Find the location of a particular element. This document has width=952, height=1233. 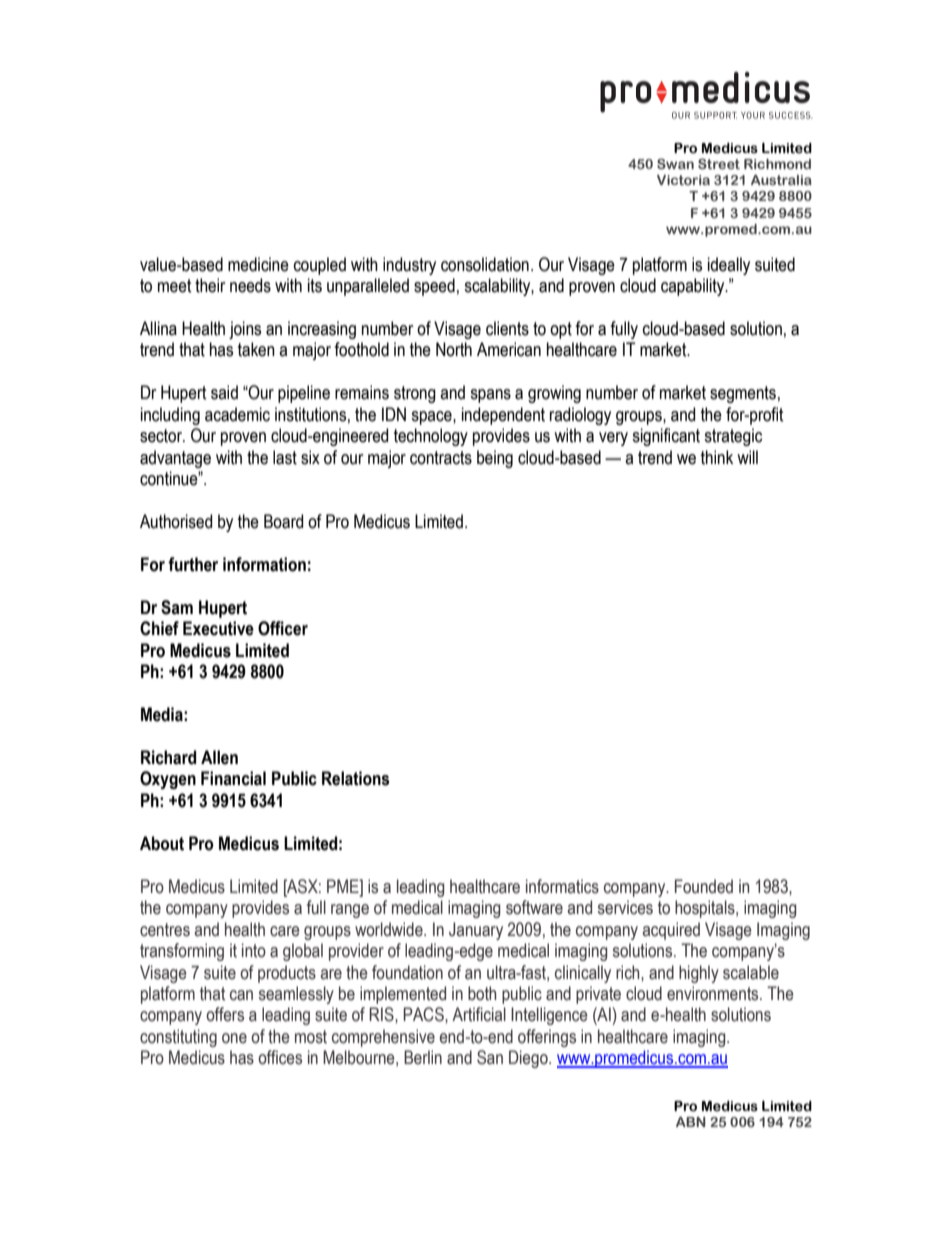

San is located at coordinates (490, 1057).
